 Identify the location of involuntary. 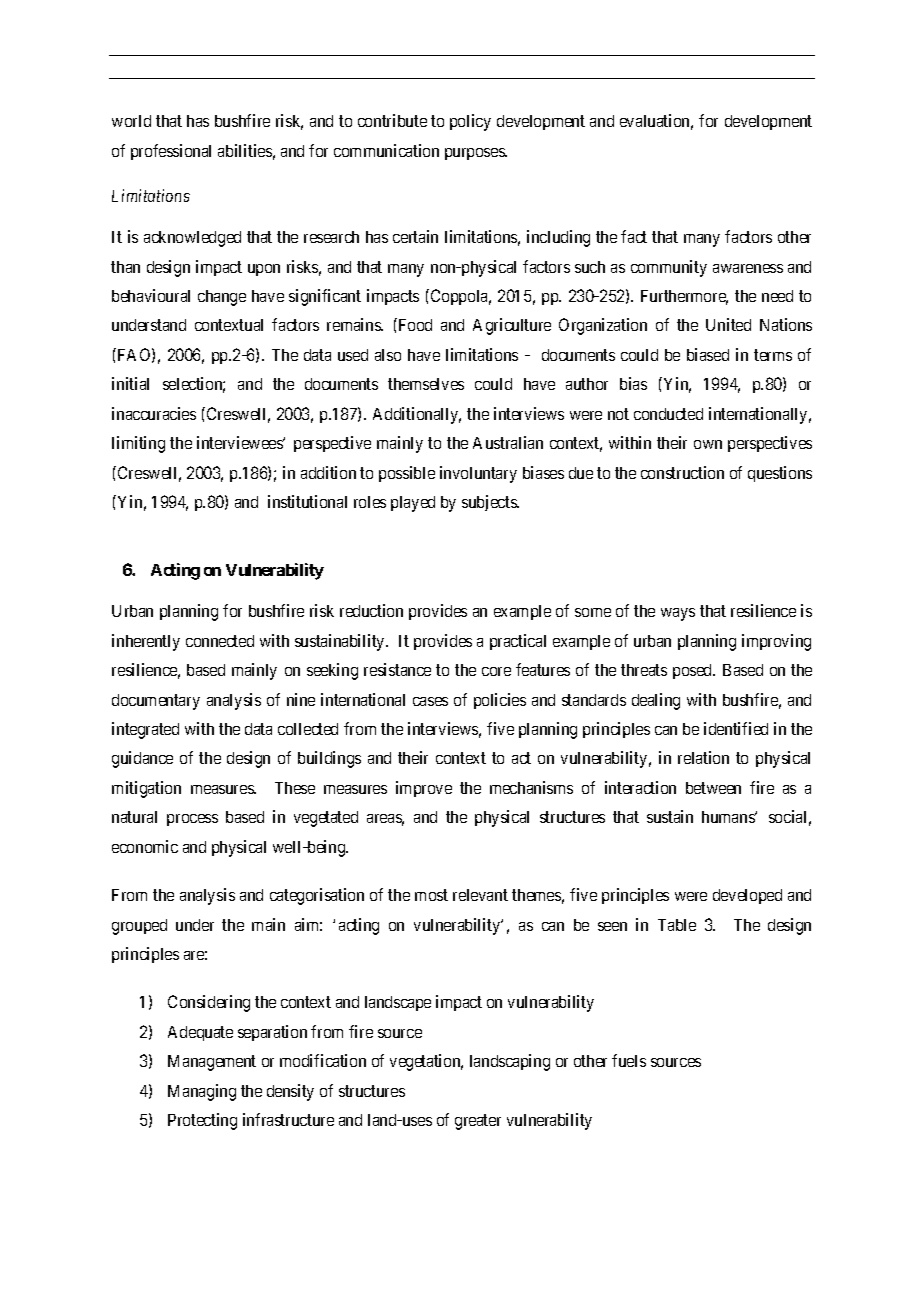
(478, 474).
